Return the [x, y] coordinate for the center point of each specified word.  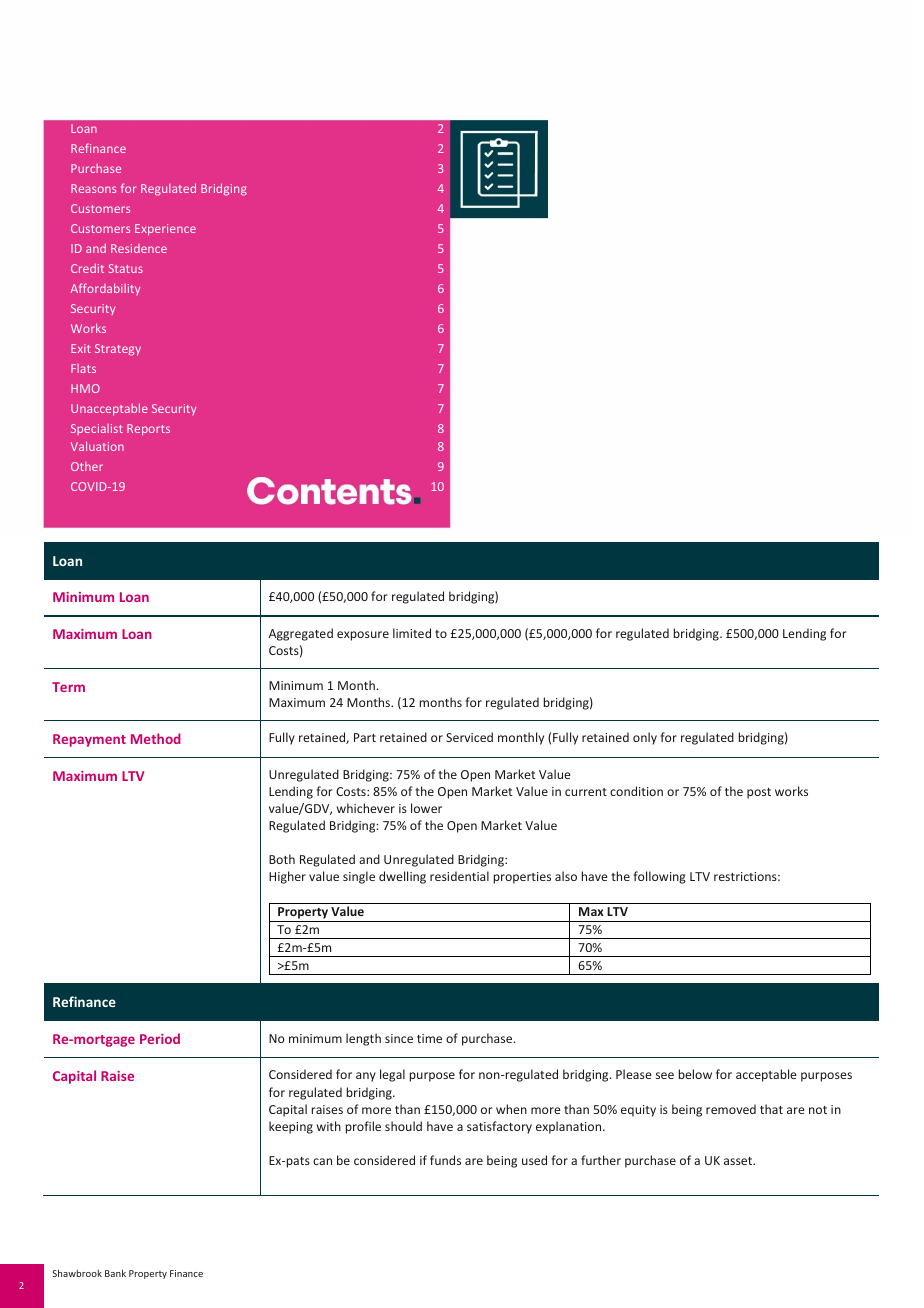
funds [445, 1160]
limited [412, 633]
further [601, 1160]
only [645, 738]
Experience [165, 230]
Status [126, 268]
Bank [115, 1273]
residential [459, 876]
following [659, 877]
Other [87, 466]
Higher [287, 877]
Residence [139, 248]
